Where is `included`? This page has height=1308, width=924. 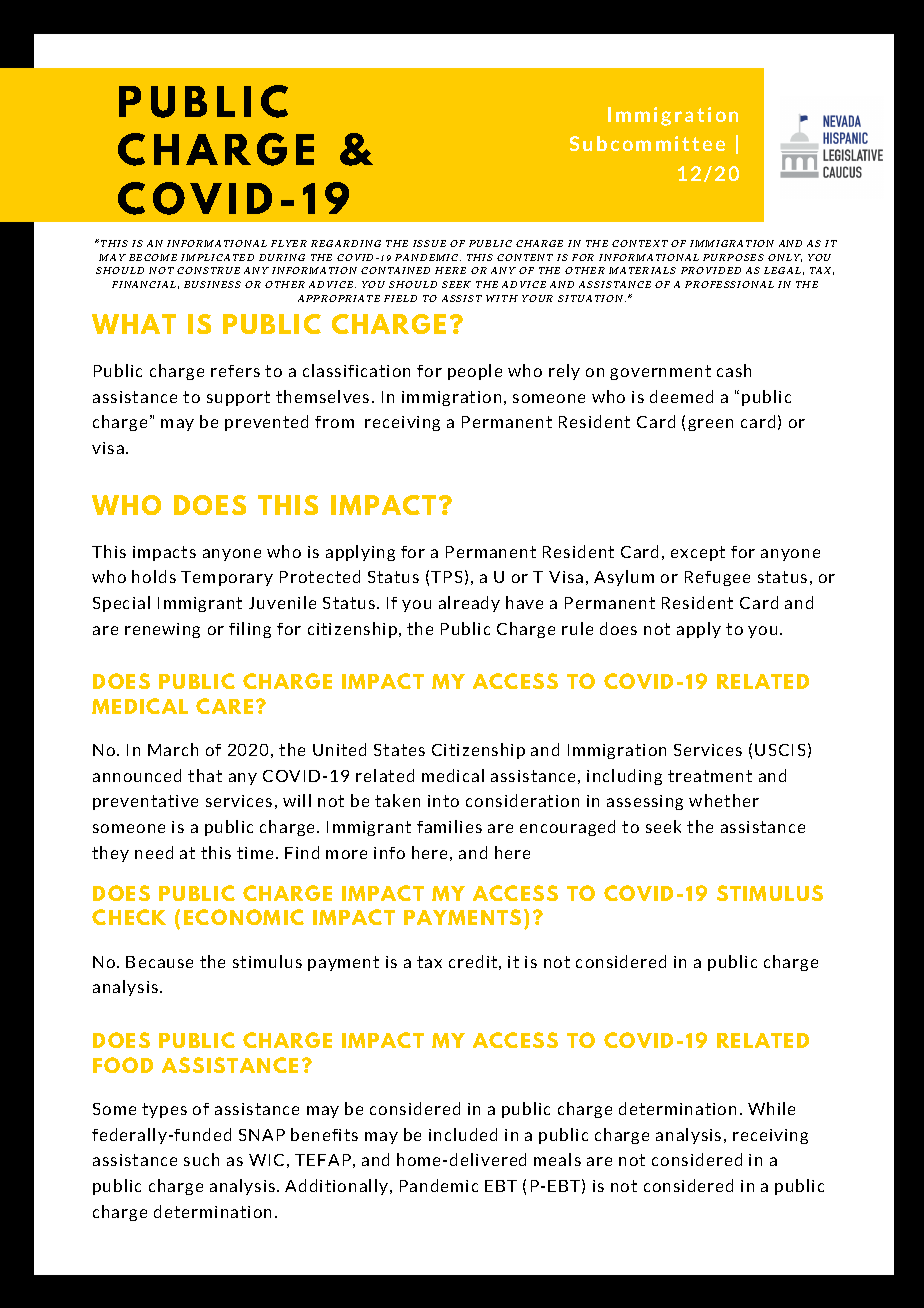 included is located at coordinates (463, 1134).
